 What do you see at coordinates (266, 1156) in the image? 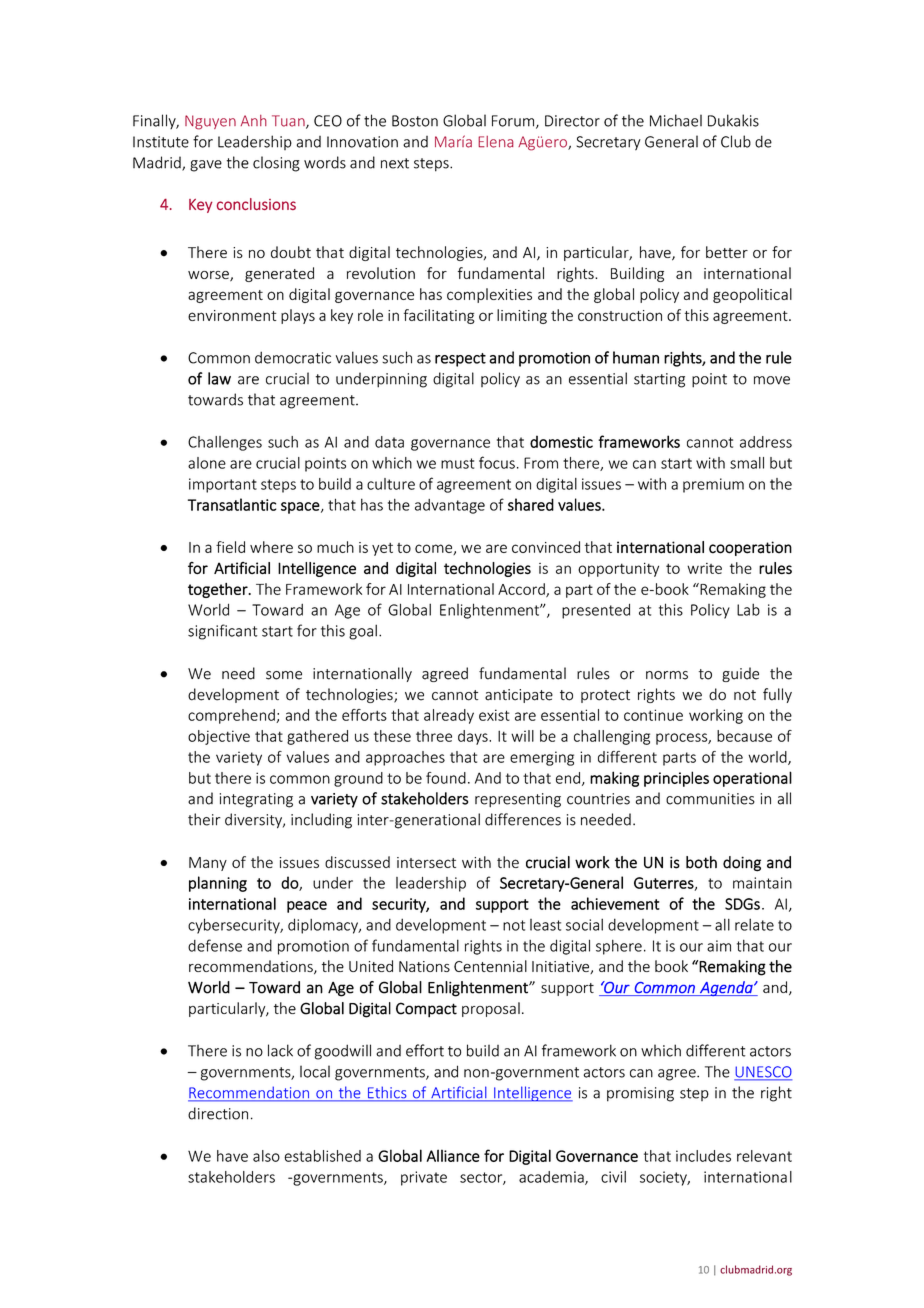
I see `also` at bounding box center [266, 1156].
